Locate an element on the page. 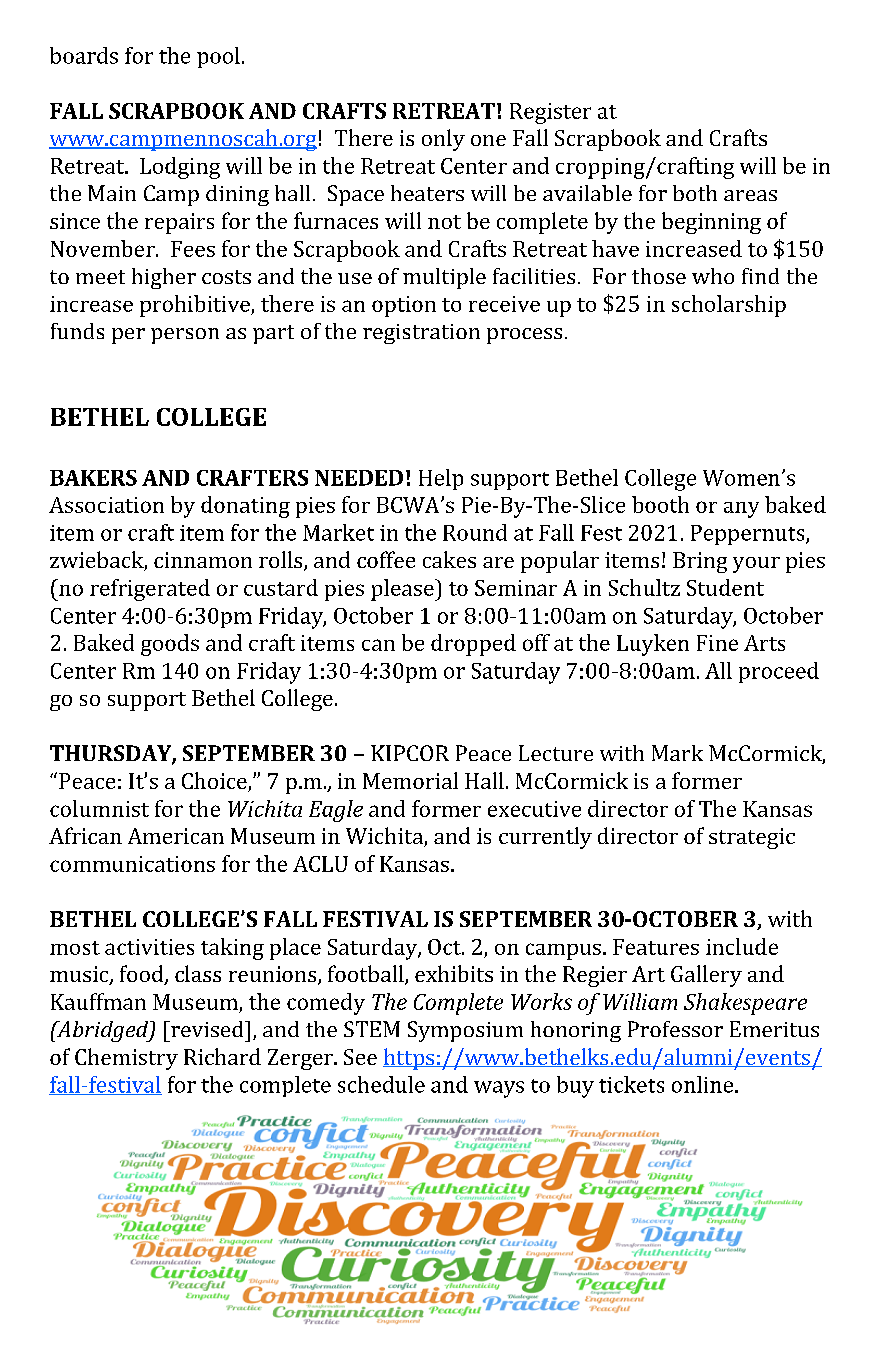 Image resolution: width=887 pixels, height=1372 pixels. only is located at coordinates (443, 140).
